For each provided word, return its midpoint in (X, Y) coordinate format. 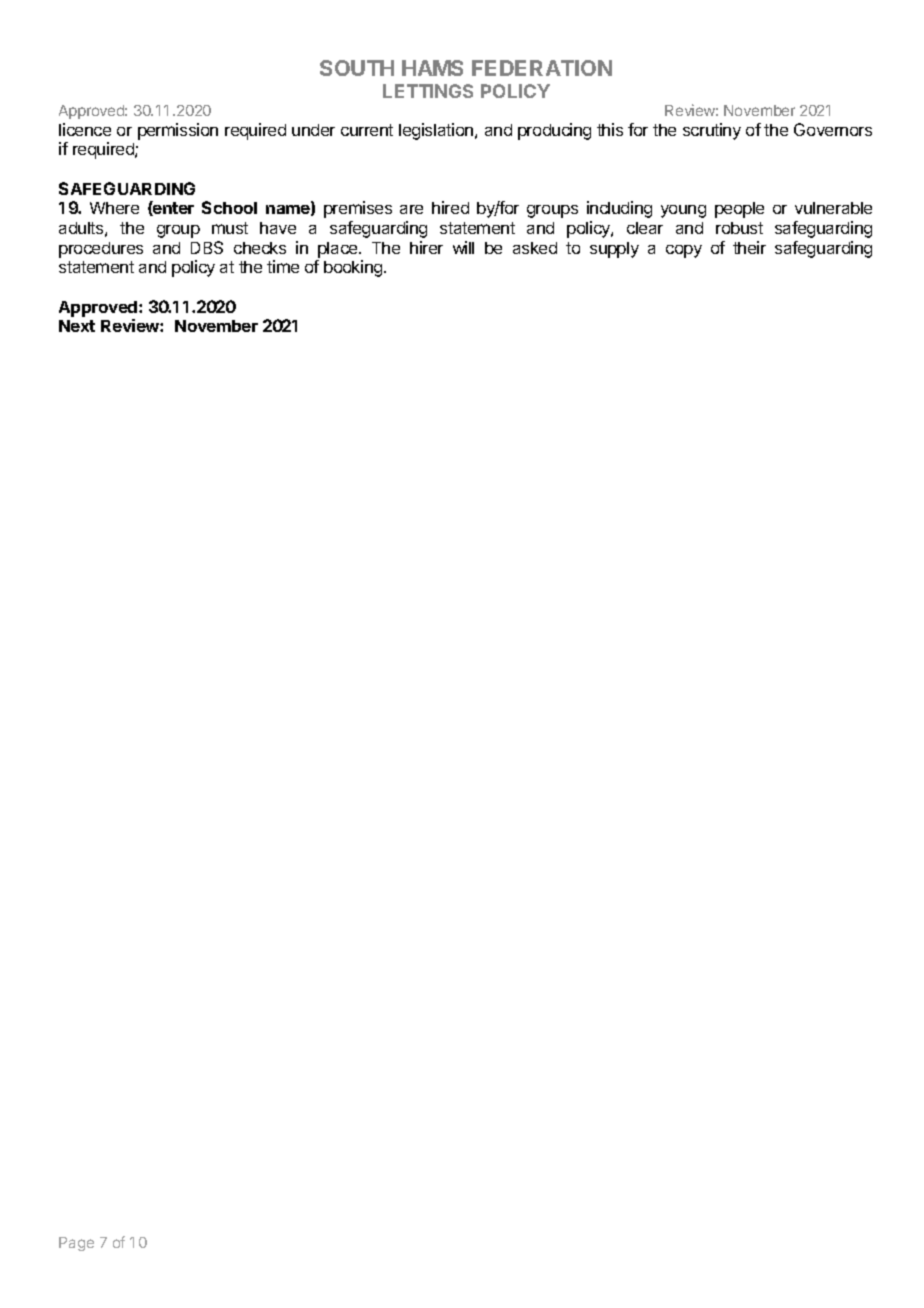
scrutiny (712, 131)
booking (354, 268)
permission (178, 131)
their (749, 247)
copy (684, 251)
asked (535, 248)
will (463, 247)
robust (739, 228)
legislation (437, 131)
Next (77, 326)
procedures (101, 250)
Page (76, 1244)
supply (614, 250)
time (283, 266)
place (339, 250)
